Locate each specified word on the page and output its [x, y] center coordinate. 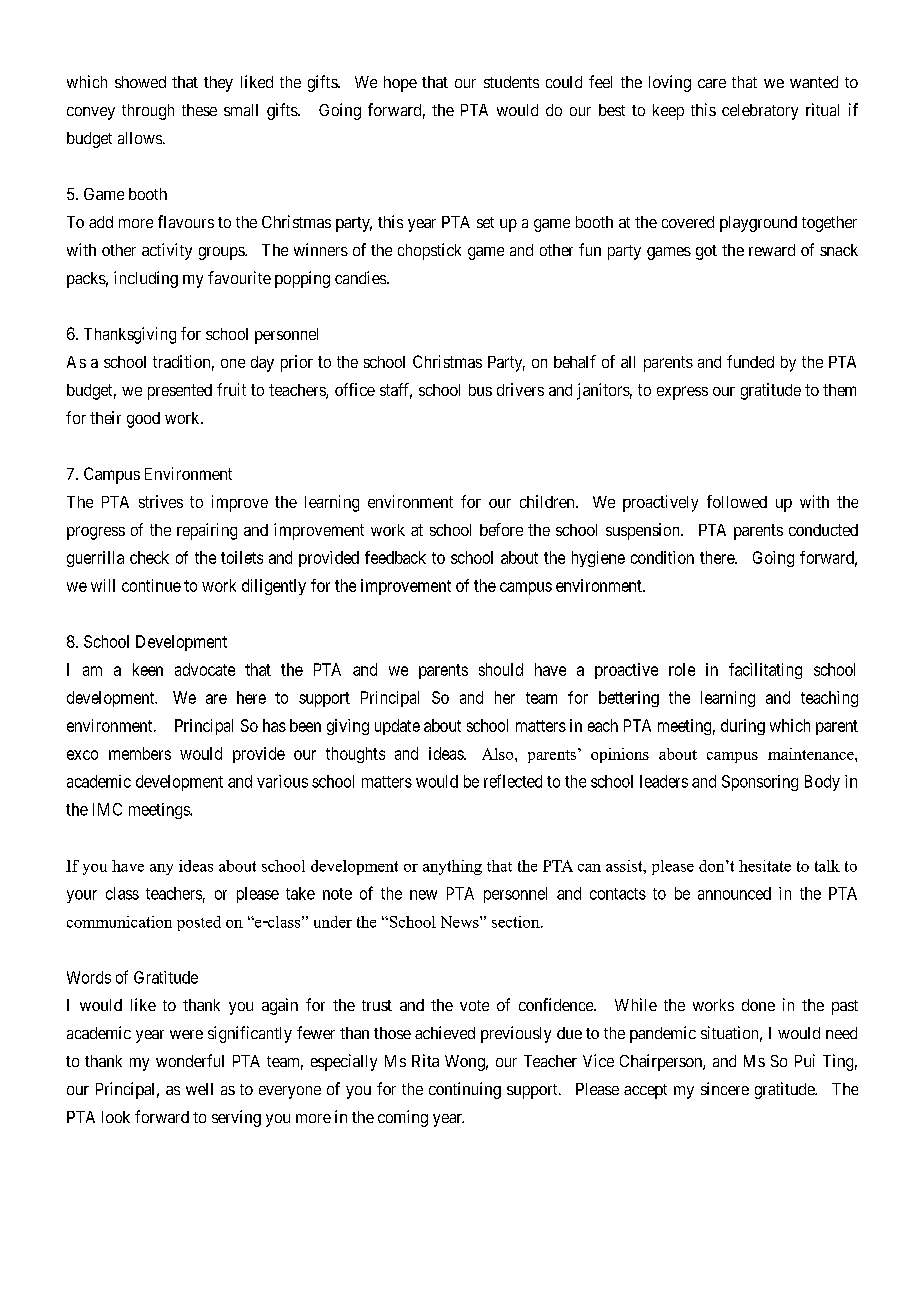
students [511, 82]
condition [662, 557]
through [148, 112]
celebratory [760, 112]
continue [151, 585]
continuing [465, 1090]
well [199, 1089]
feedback [395, 557]
